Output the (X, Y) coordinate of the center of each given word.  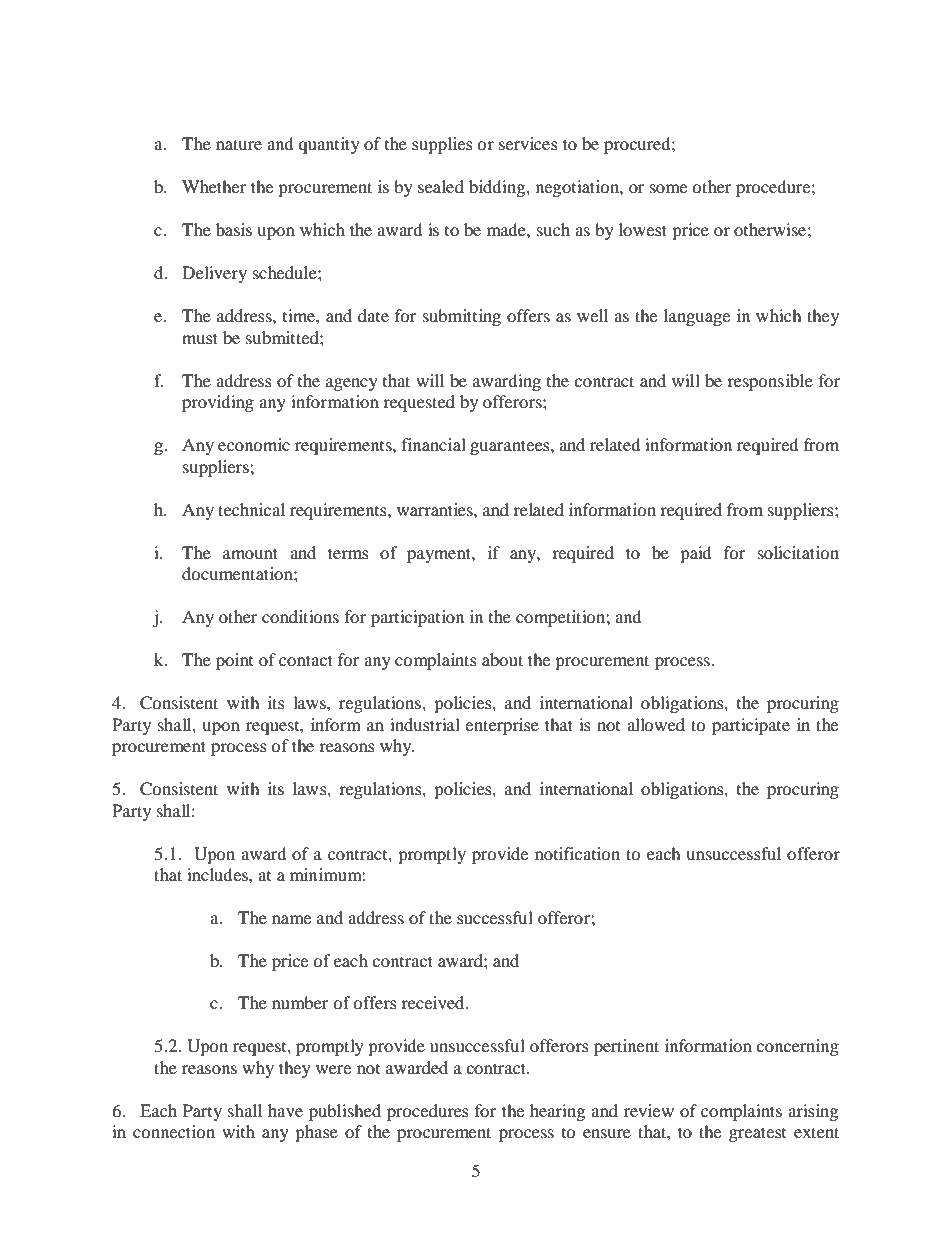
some (668, 188)
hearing (557, 1112)
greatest (757, 1134)
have (285, 1110)
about (502, 659)
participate (751, 726)
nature (239, 144)
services (528, 143)
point (234, 661)
